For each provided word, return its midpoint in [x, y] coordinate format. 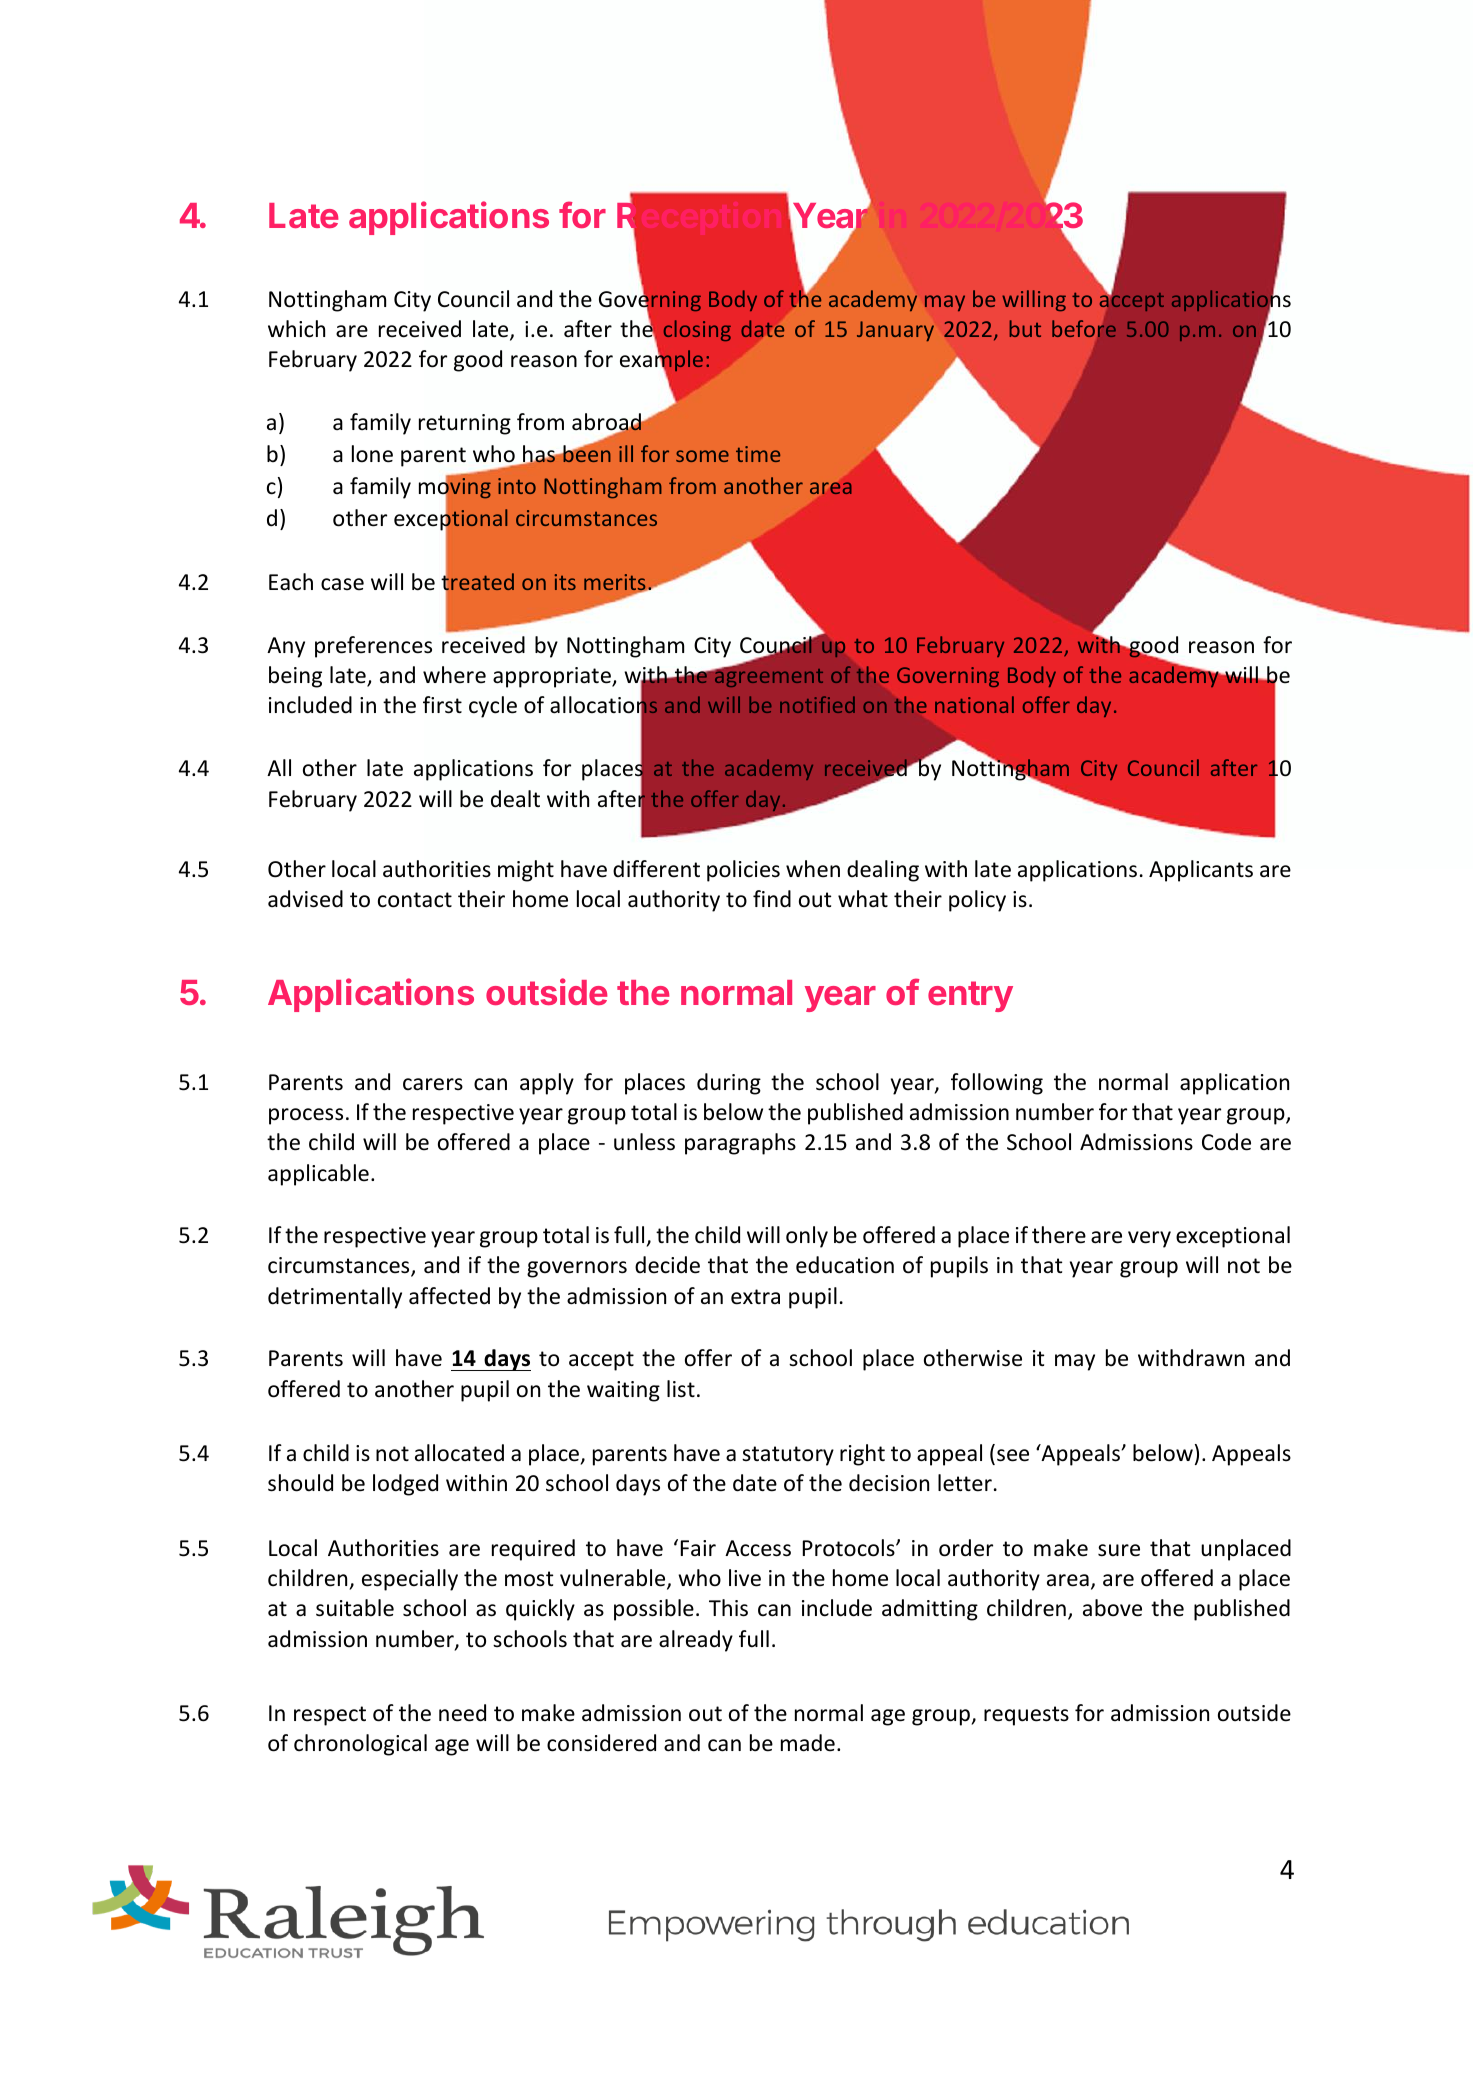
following [997, 1084]
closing [697, 330]
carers [433, 1084]
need [462, 1713]
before [1084, 328]
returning [465, 424]
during [729, 1084]
